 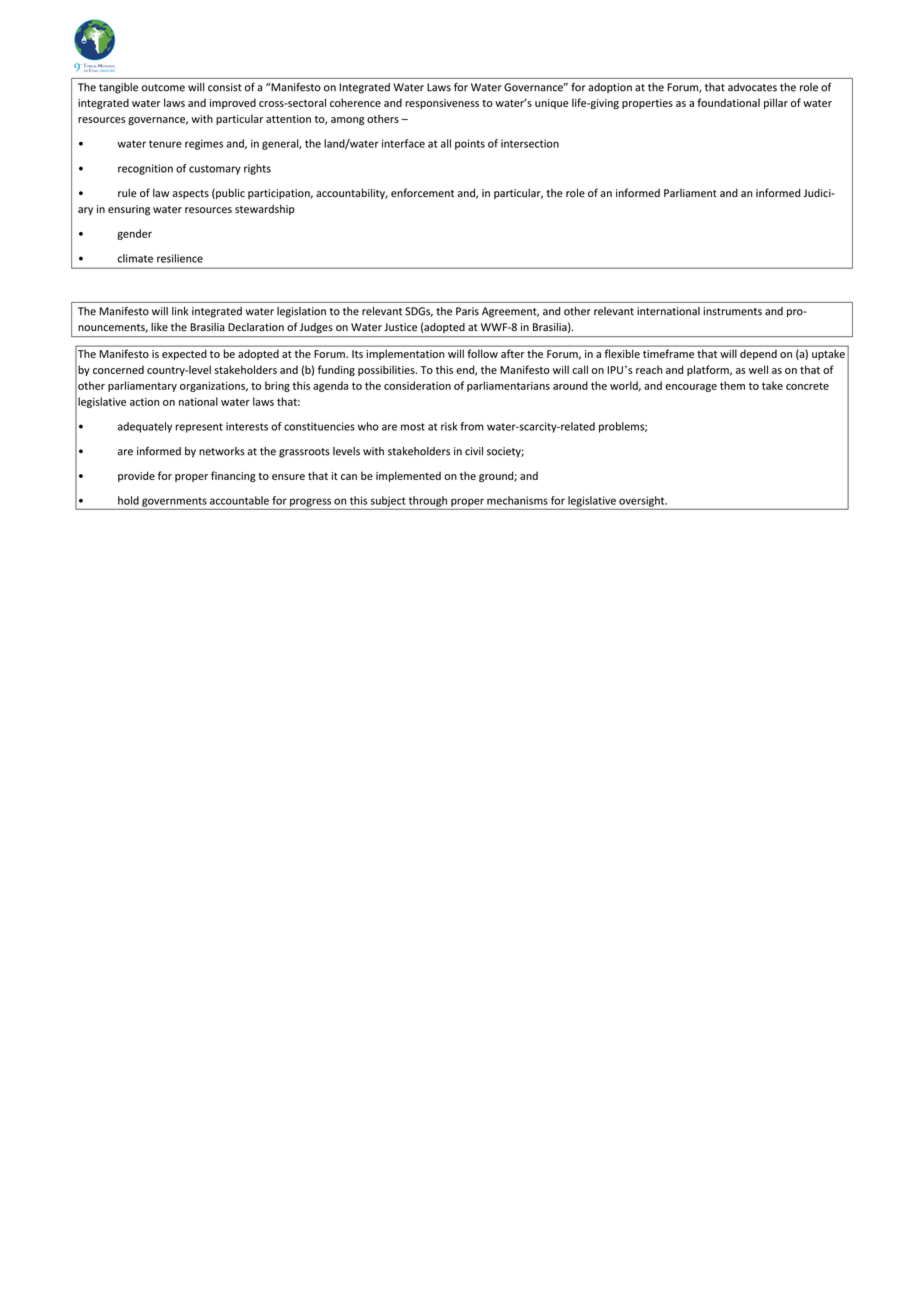 What do you see at coordinates (233, 103) in the screenshot?
I see `improved` at bounding box center [233, 103].
